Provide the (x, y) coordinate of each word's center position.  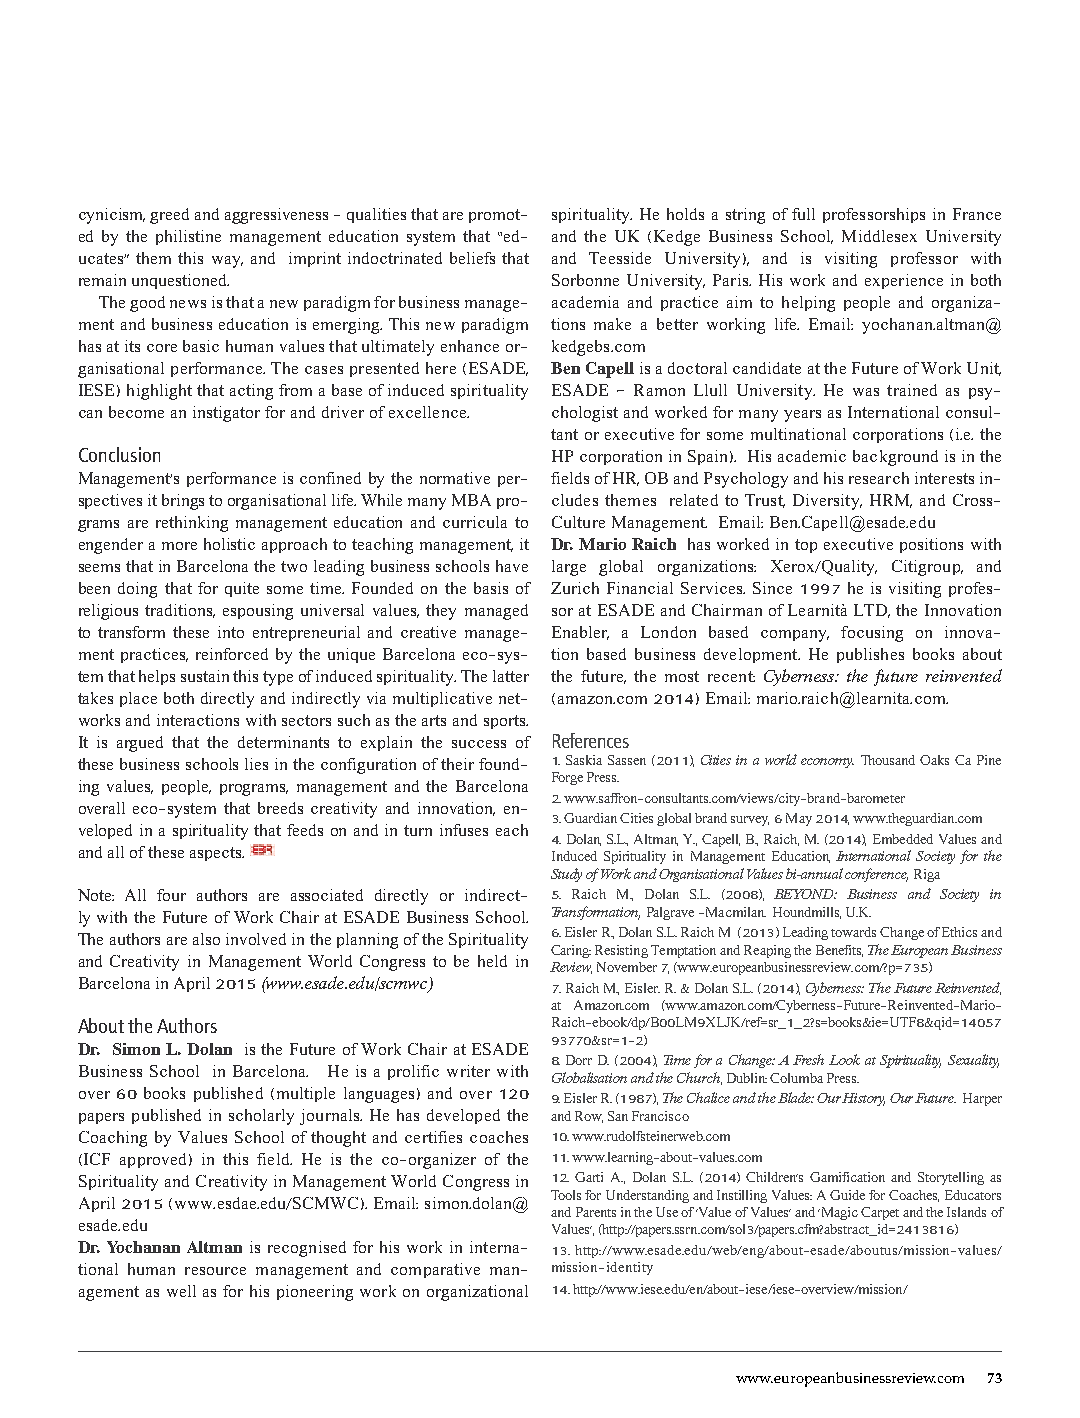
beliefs (472, 258)
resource (215, 1271)
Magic (838, 1213)
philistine (188, 237)
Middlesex (879, 236)
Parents (596, 1212)
